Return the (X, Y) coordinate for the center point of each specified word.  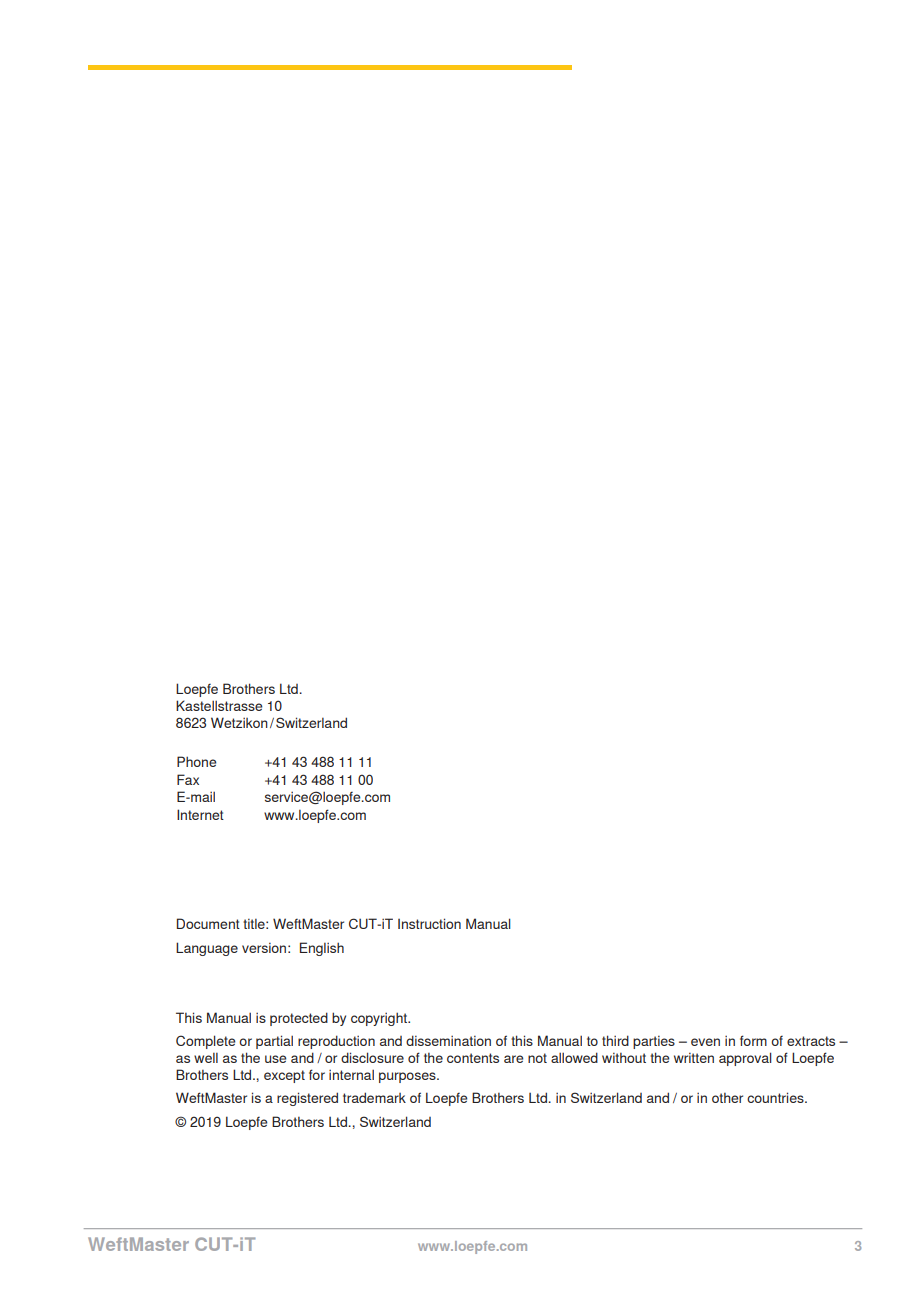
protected (299, 1019)
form (753, 1040)
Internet (200, 814)
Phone (196, 761)
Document (208, 923)
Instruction (429, 923)
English (322, 949)
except (284, 1076)
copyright (380, 1019)
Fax (188, 779)
